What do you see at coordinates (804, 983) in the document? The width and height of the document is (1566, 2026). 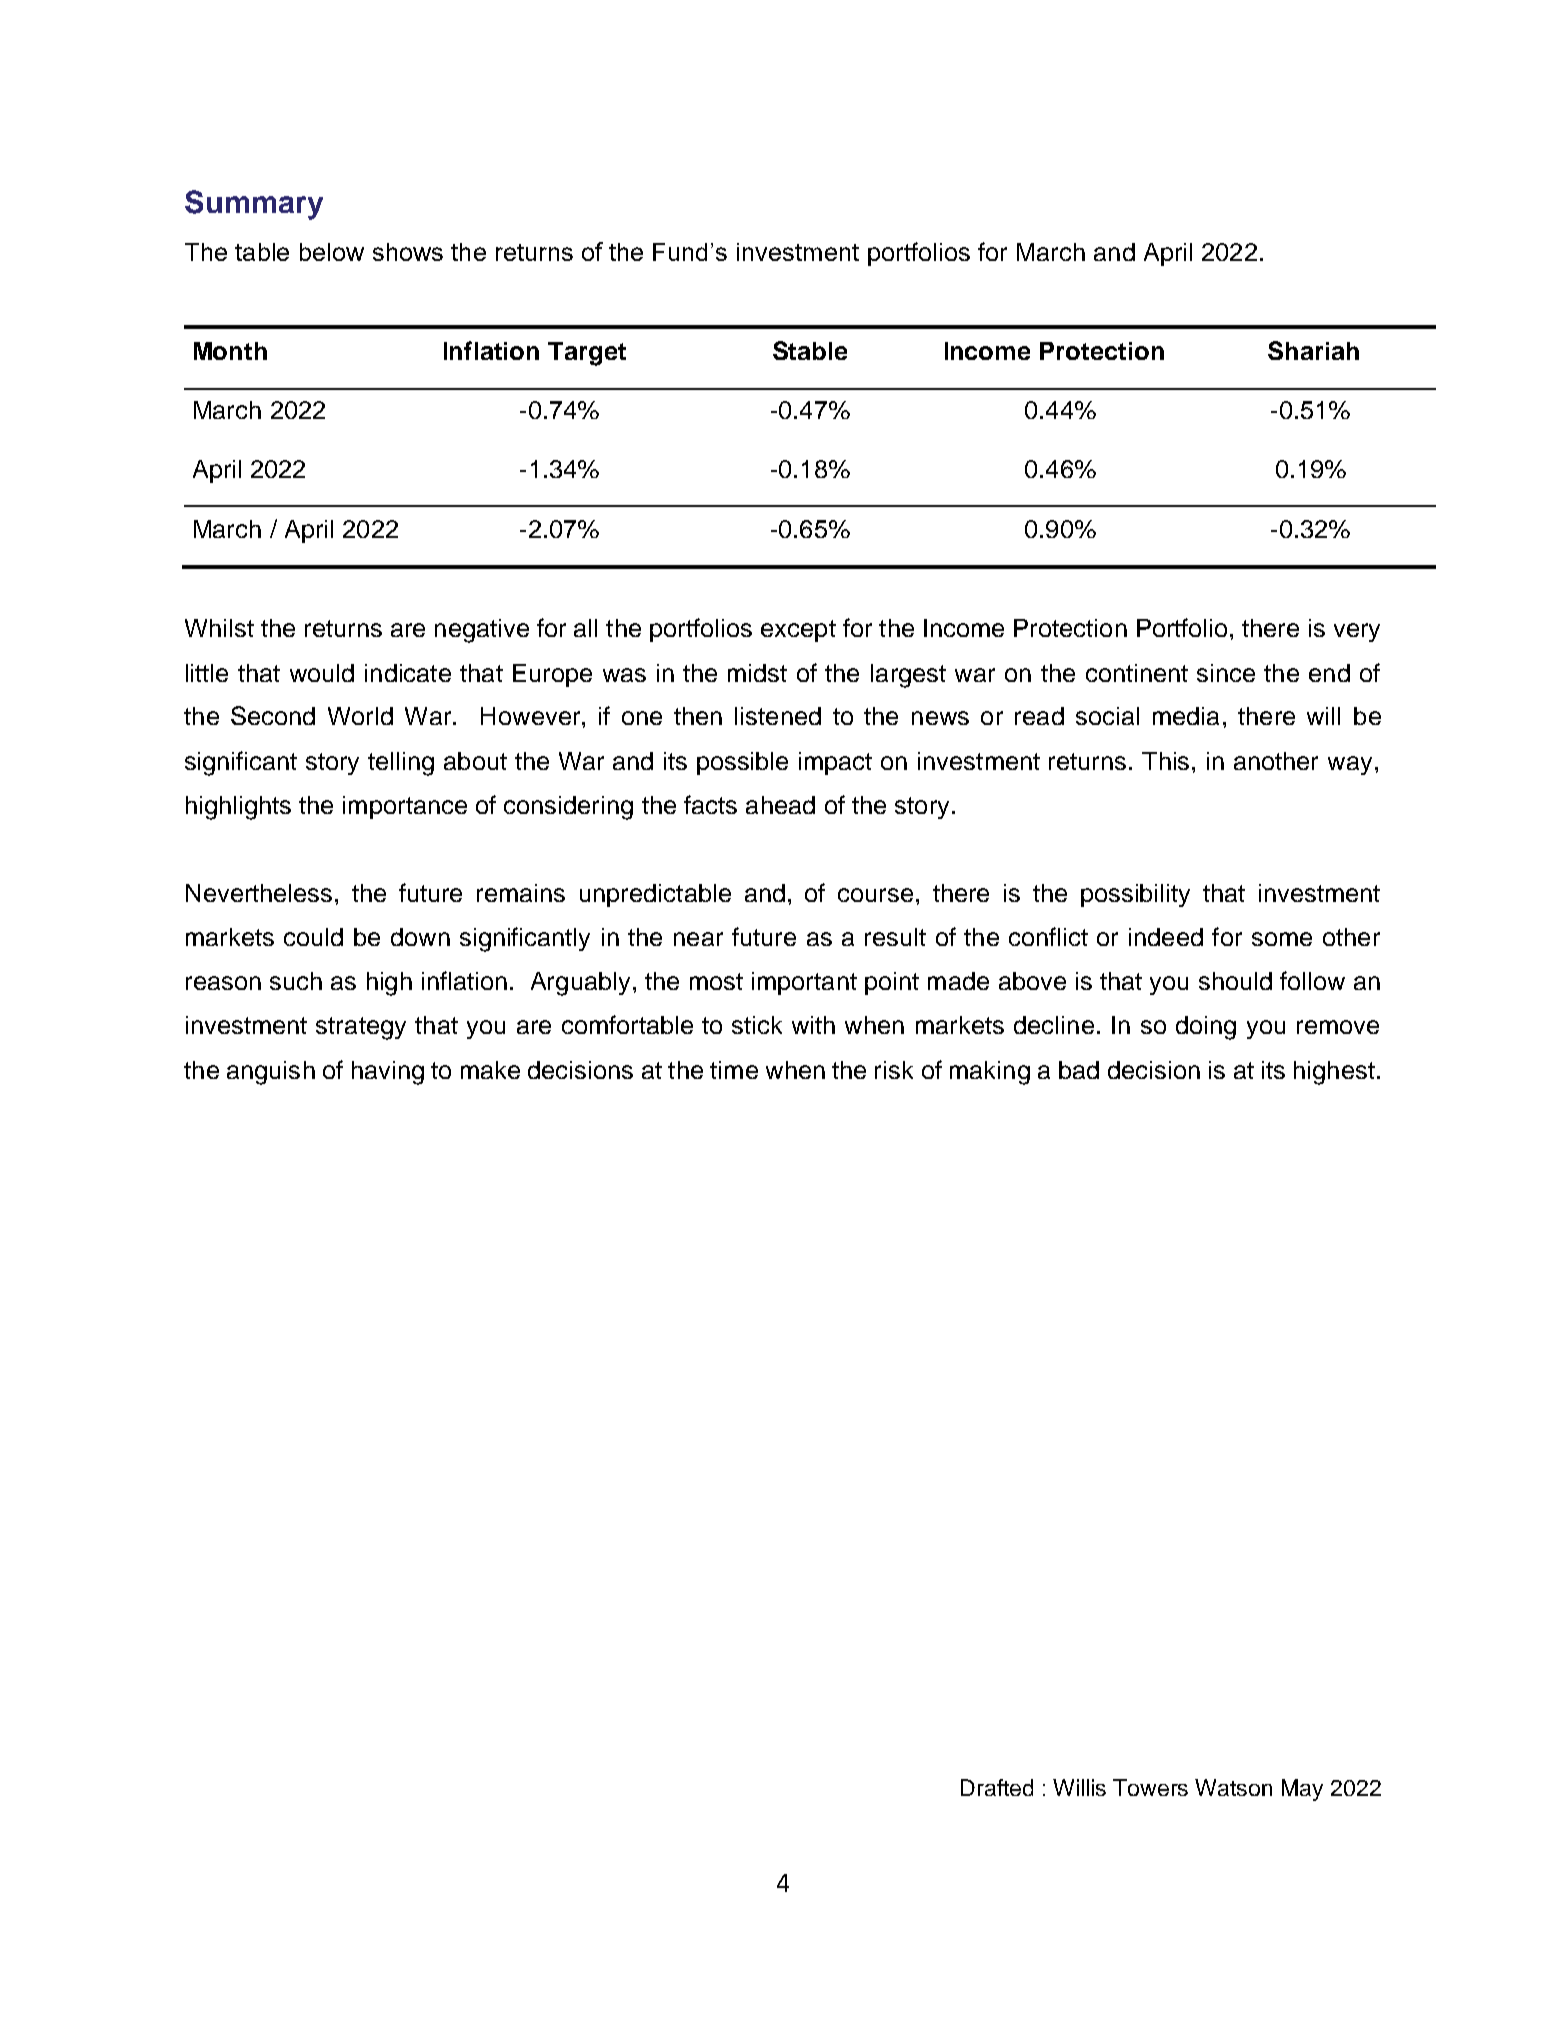 I see `important` at bounding box center [804, 983].
